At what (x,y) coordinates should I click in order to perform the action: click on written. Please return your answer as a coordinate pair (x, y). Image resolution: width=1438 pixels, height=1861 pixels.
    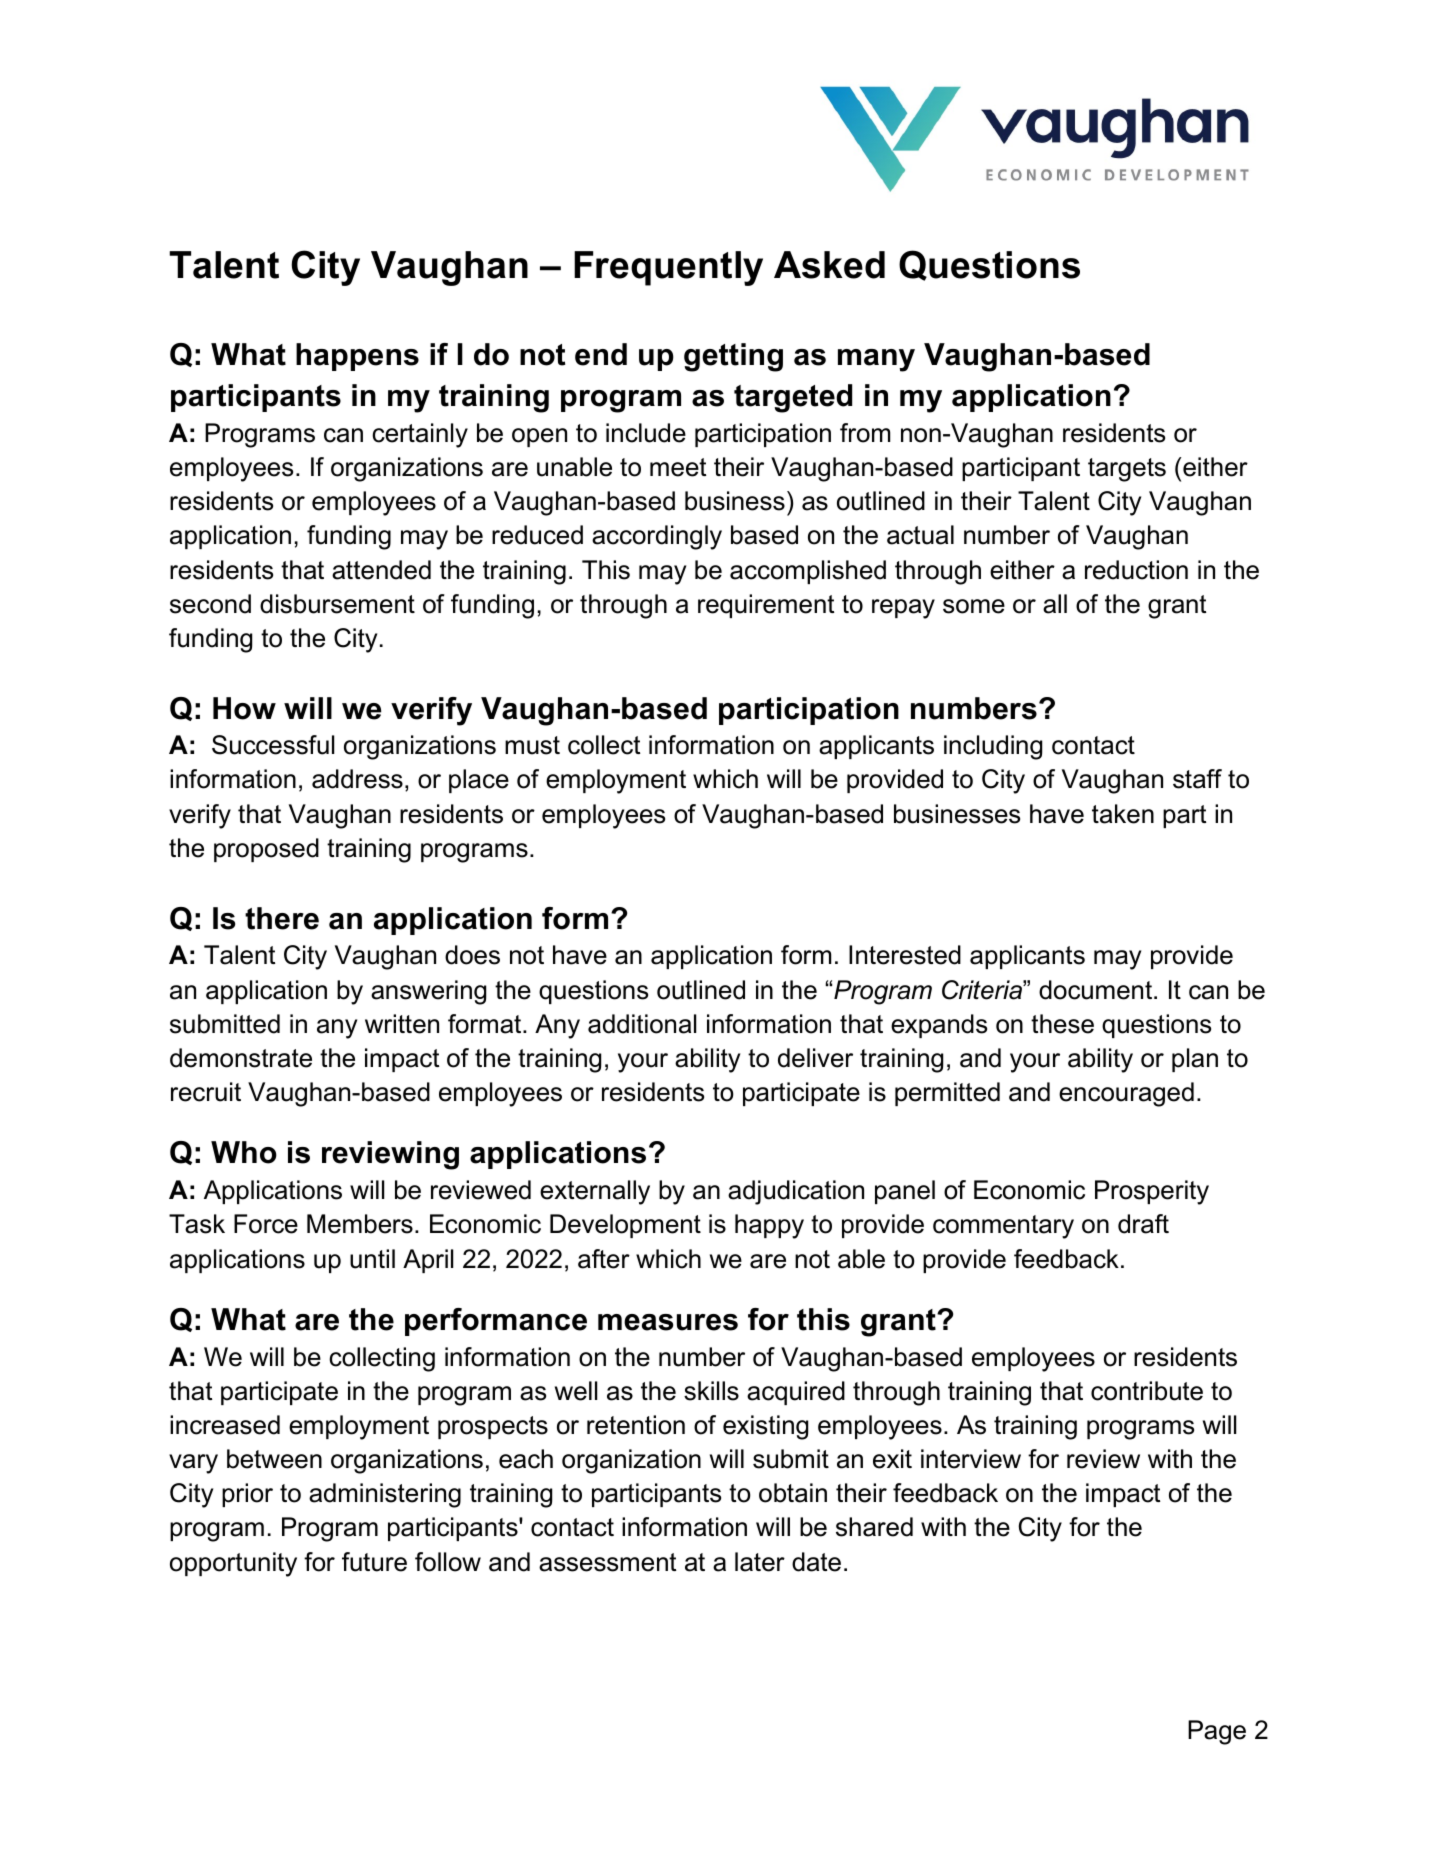
    Looking at the image, I should click on (402, 1024).
